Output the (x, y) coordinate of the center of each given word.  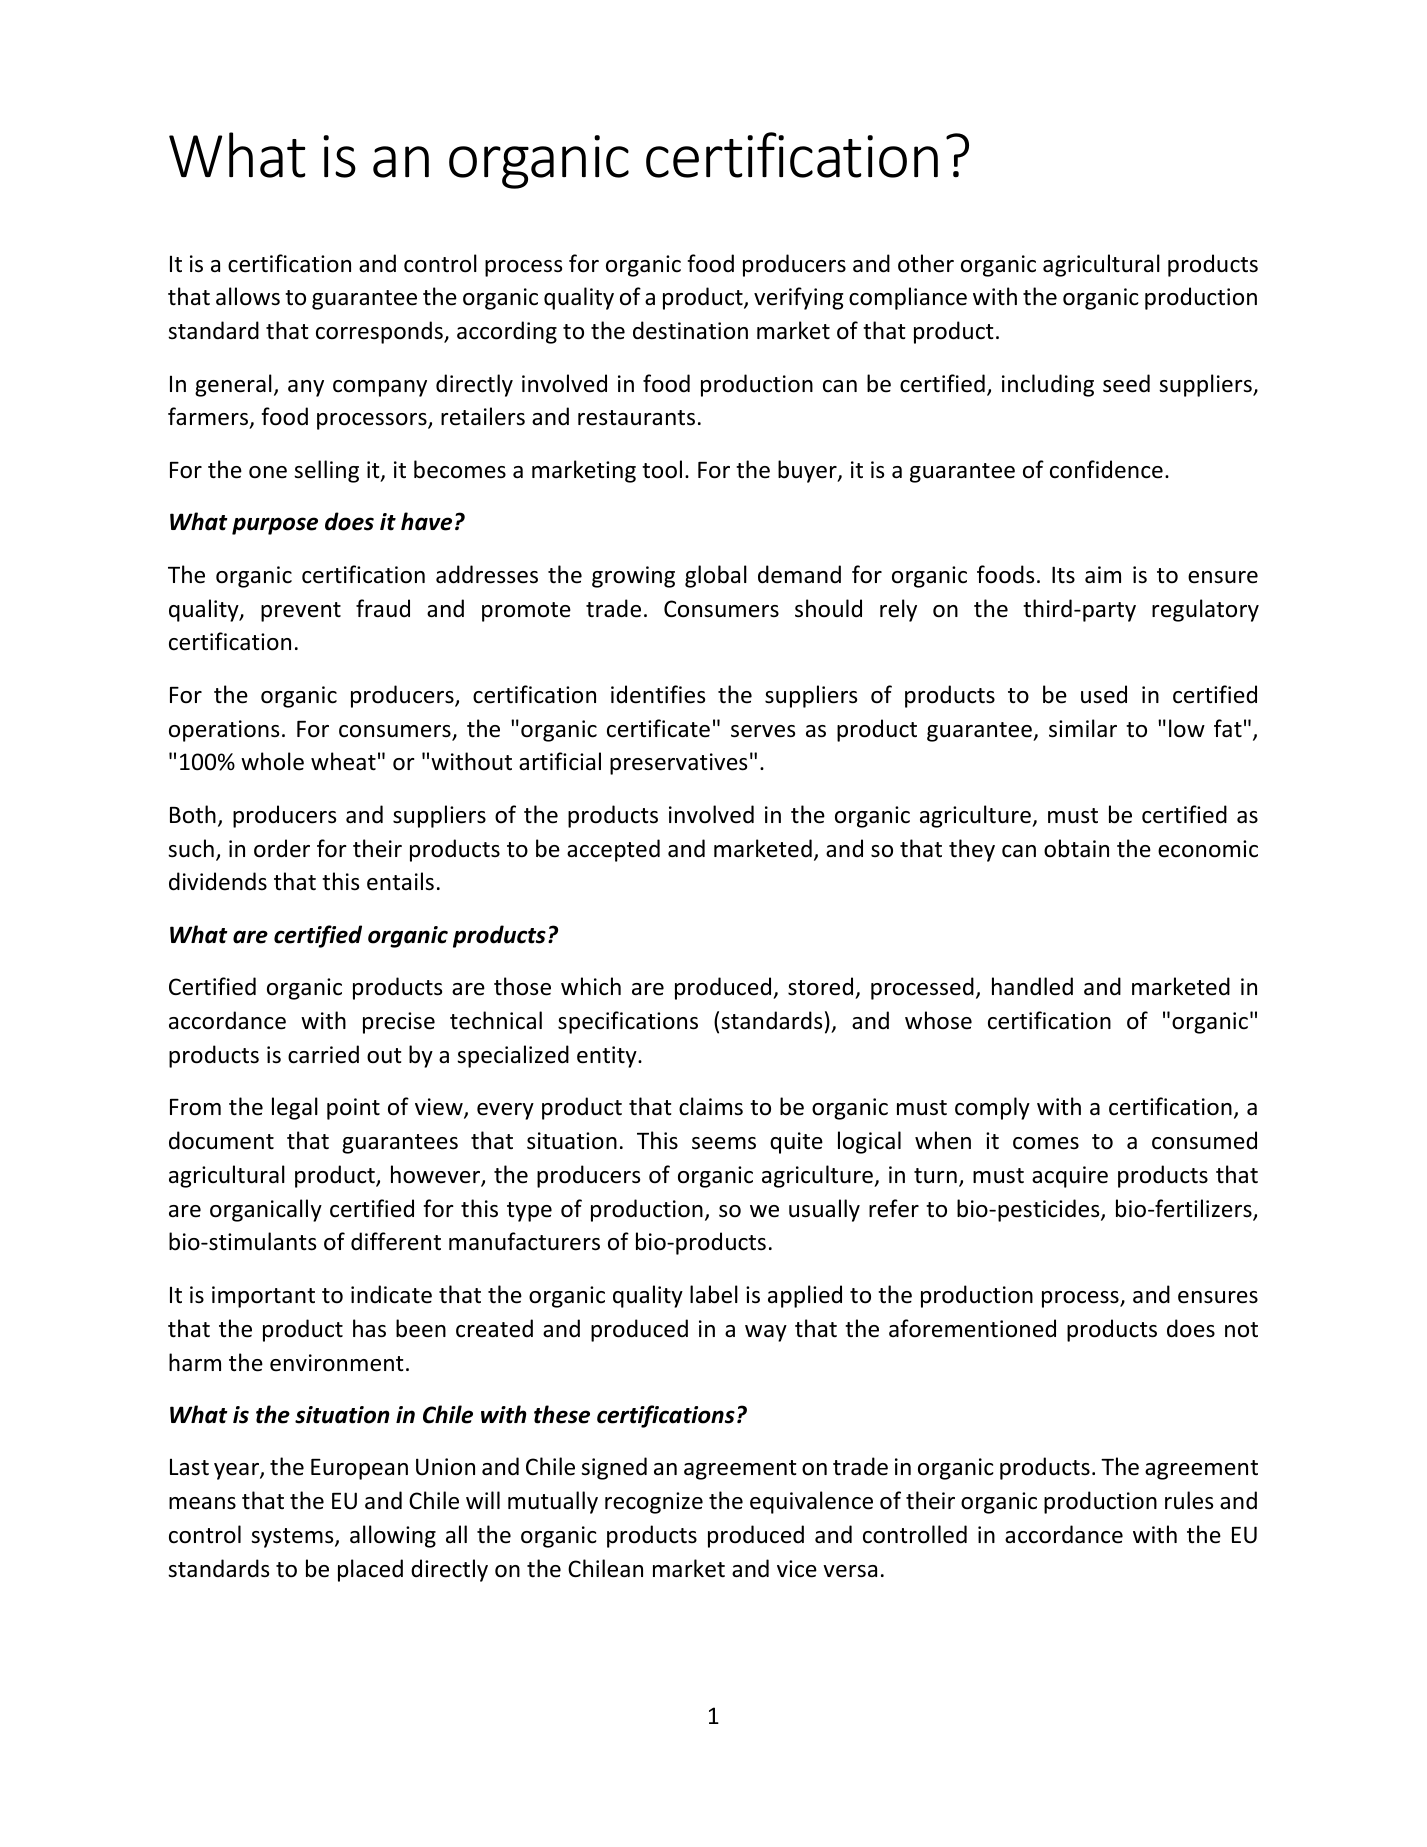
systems (293, 1538)
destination (690, 330)
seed (1126, 383)
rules (1189, 1500)
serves (763, 731)
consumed (1204, 1140)
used (1104, 694)
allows (248, 296)
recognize (654, 1503)
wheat (343, 761)
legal (295, 1108)
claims (711, 1106)
